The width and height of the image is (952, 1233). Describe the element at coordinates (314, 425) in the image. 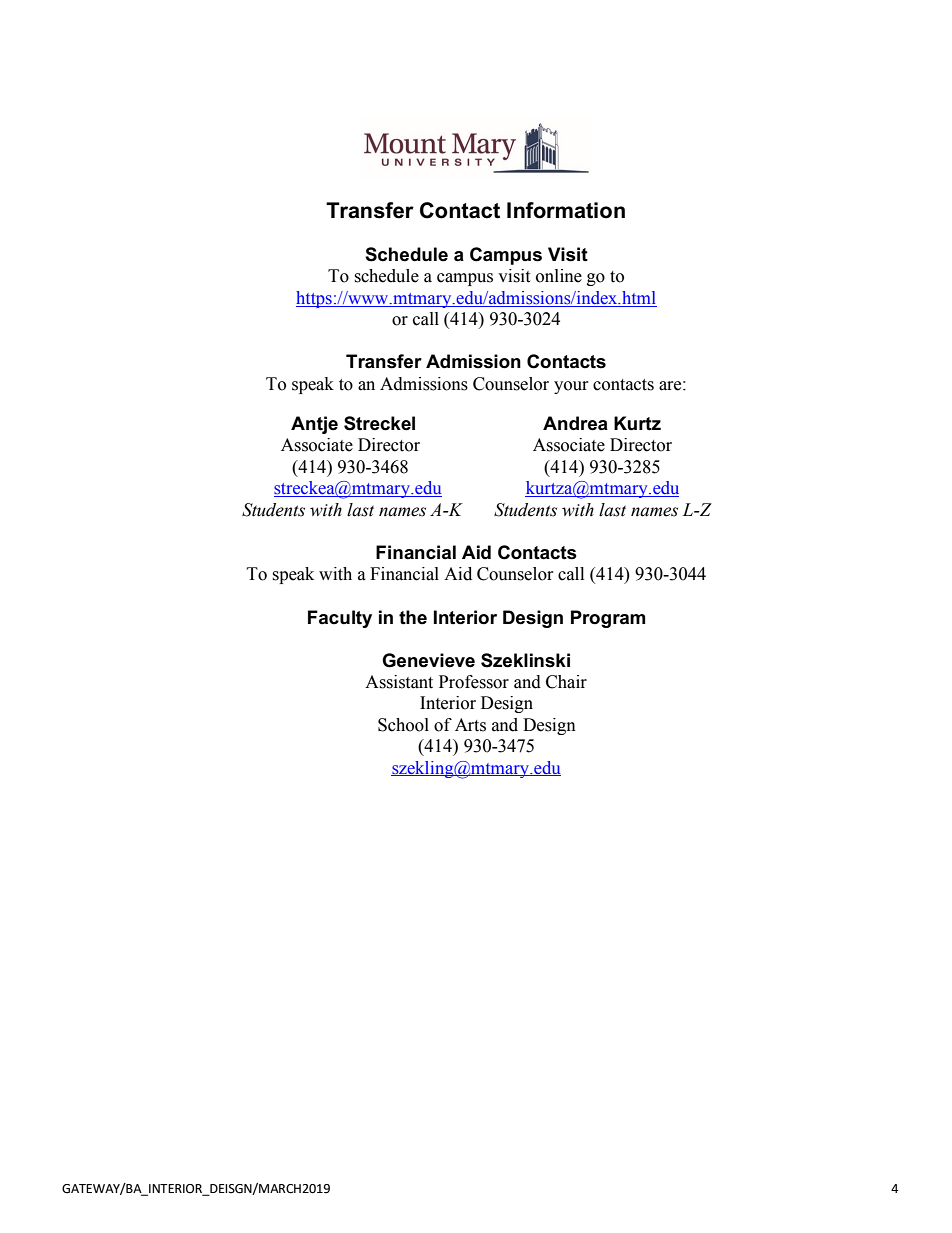

I see `Antje` at that location.
